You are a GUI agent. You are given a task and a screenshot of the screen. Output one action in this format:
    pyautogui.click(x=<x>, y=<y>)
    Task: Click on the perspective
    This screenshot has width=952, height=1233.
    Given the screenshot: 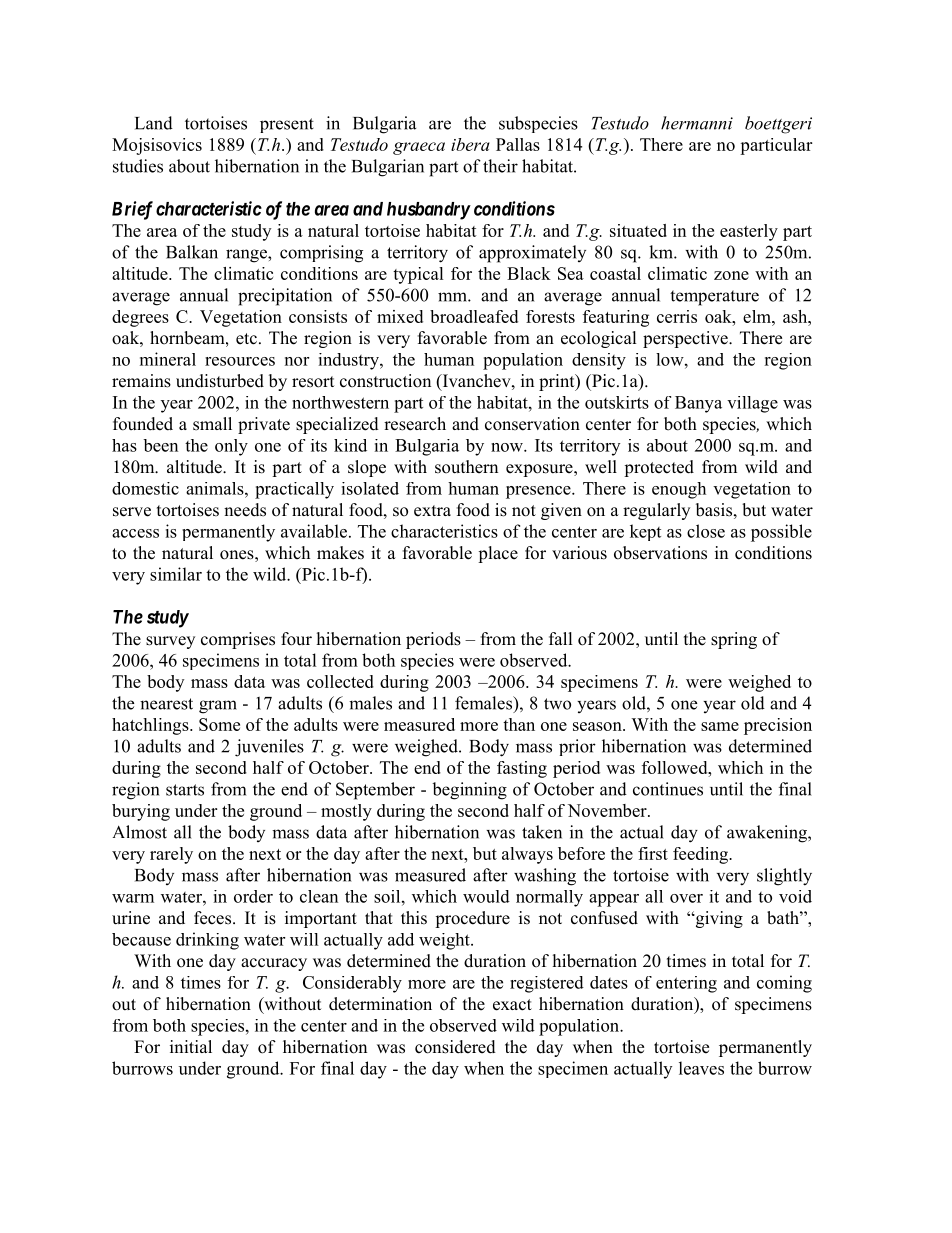 What is the action you would take?
    pyautogui.click(x=686, y=339)
